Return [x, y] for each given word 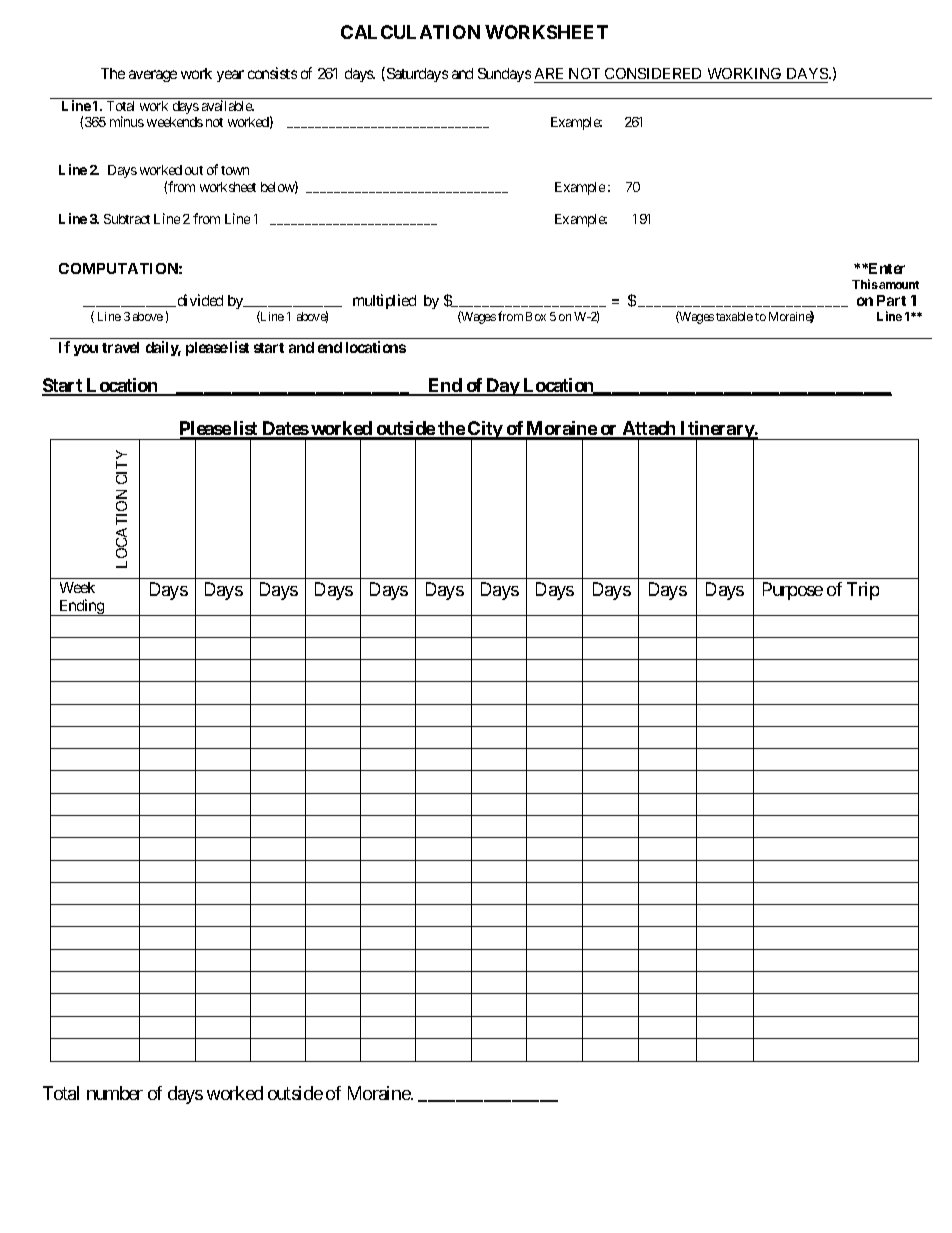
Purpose [793, 591]
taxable [734, 316]
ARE [549, 73]
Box [536, 316]
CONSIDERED [654, 75]
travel [120, 347]
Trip [863, 591]
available [228, 105]
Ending [81, 607]
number [115, 1093]
